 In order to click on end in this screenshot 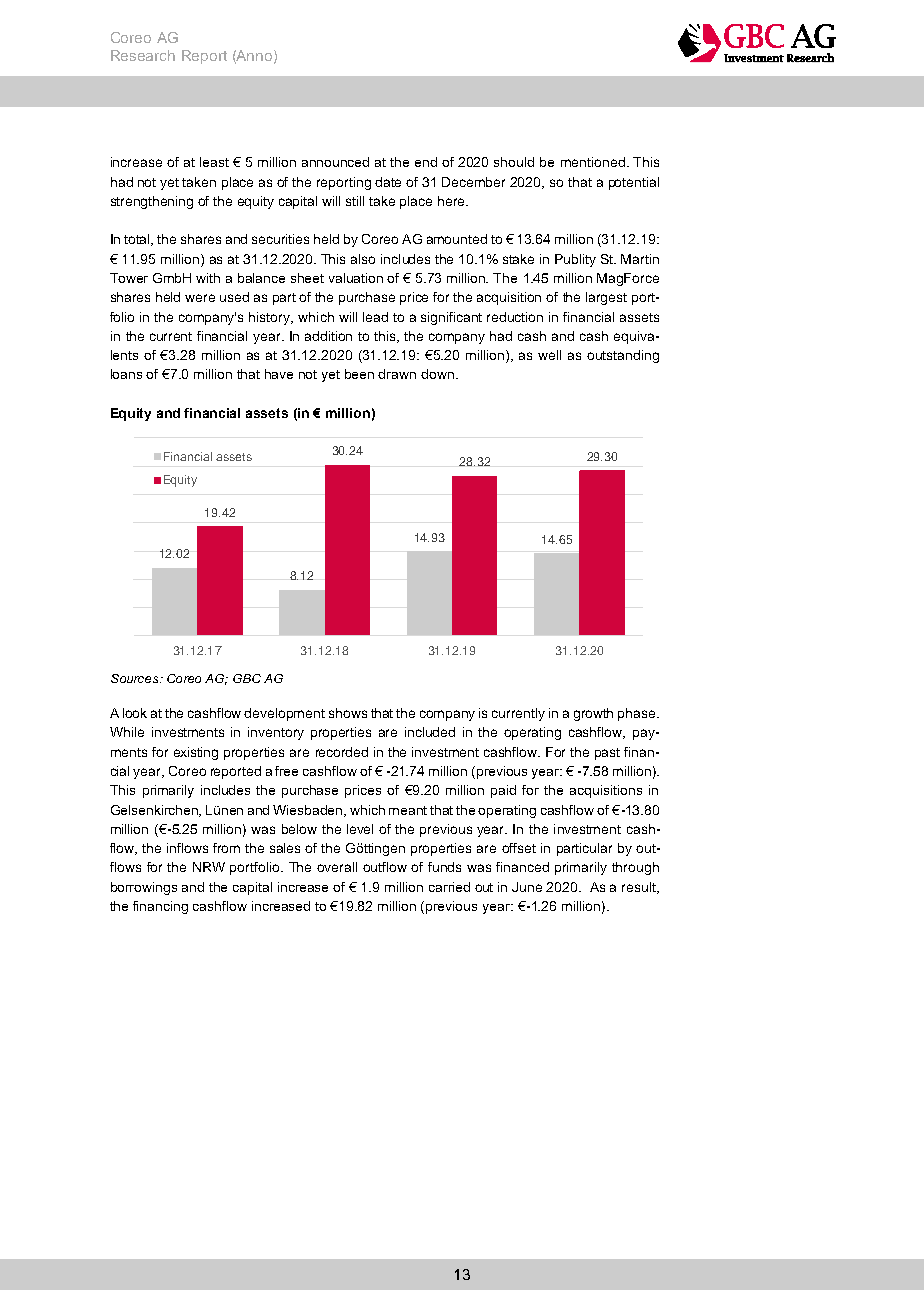, I will do `click(426, 162)`.
